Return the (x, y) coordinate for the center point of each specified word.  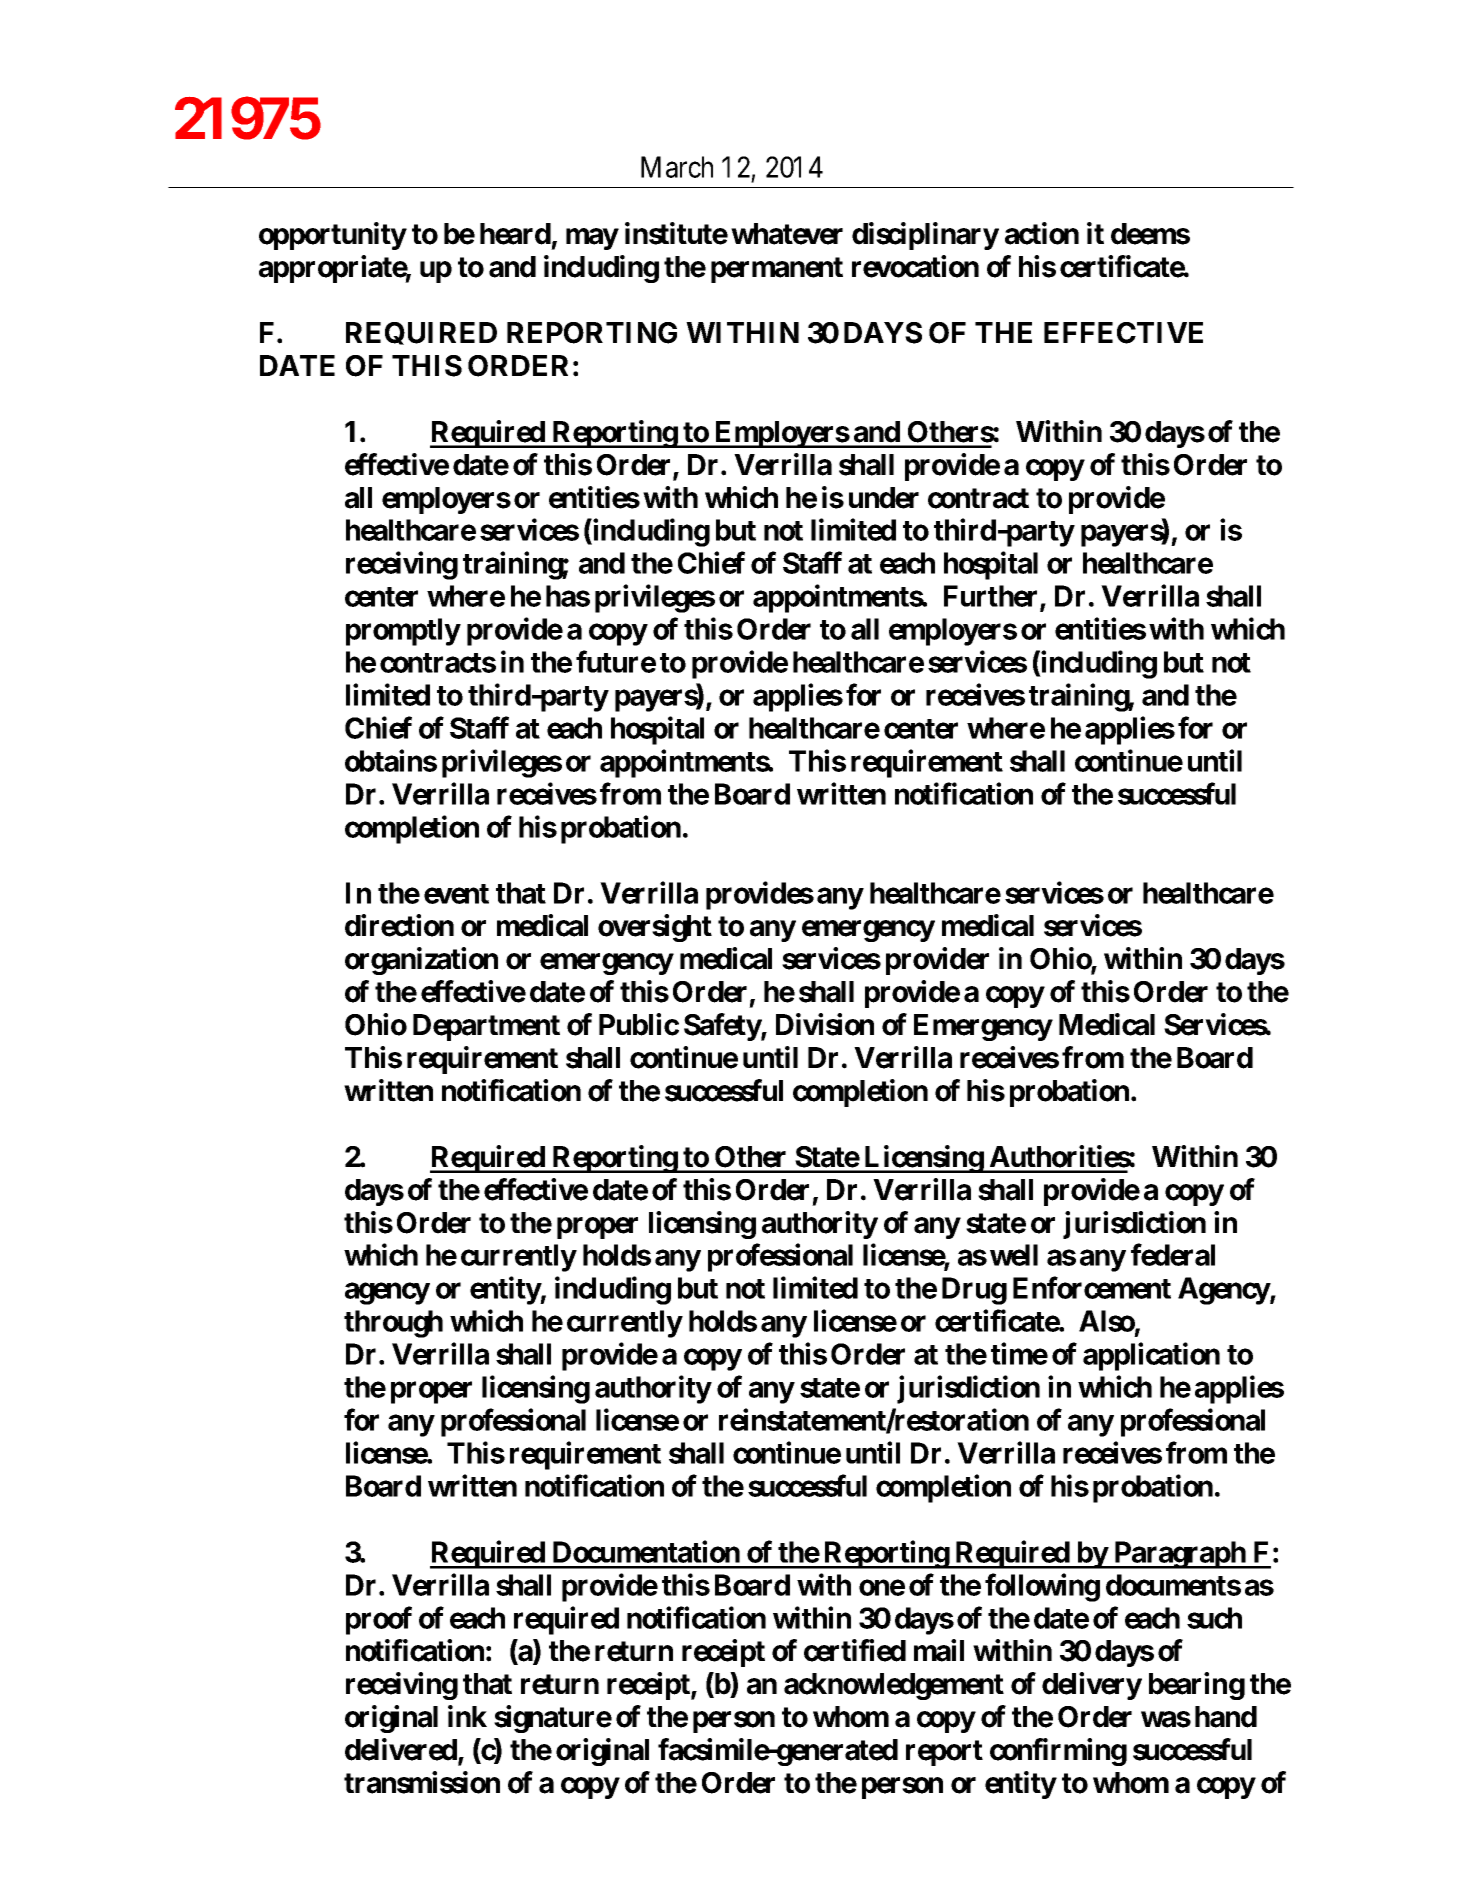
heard (515, 234)
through (393, 1324)
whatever (787, 234)
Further (992, 597)
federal (1173, 1255)
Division (825, 1024)
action (1042, 233)
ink (467, 1716)
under (884, 498)
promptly (403, 632)
